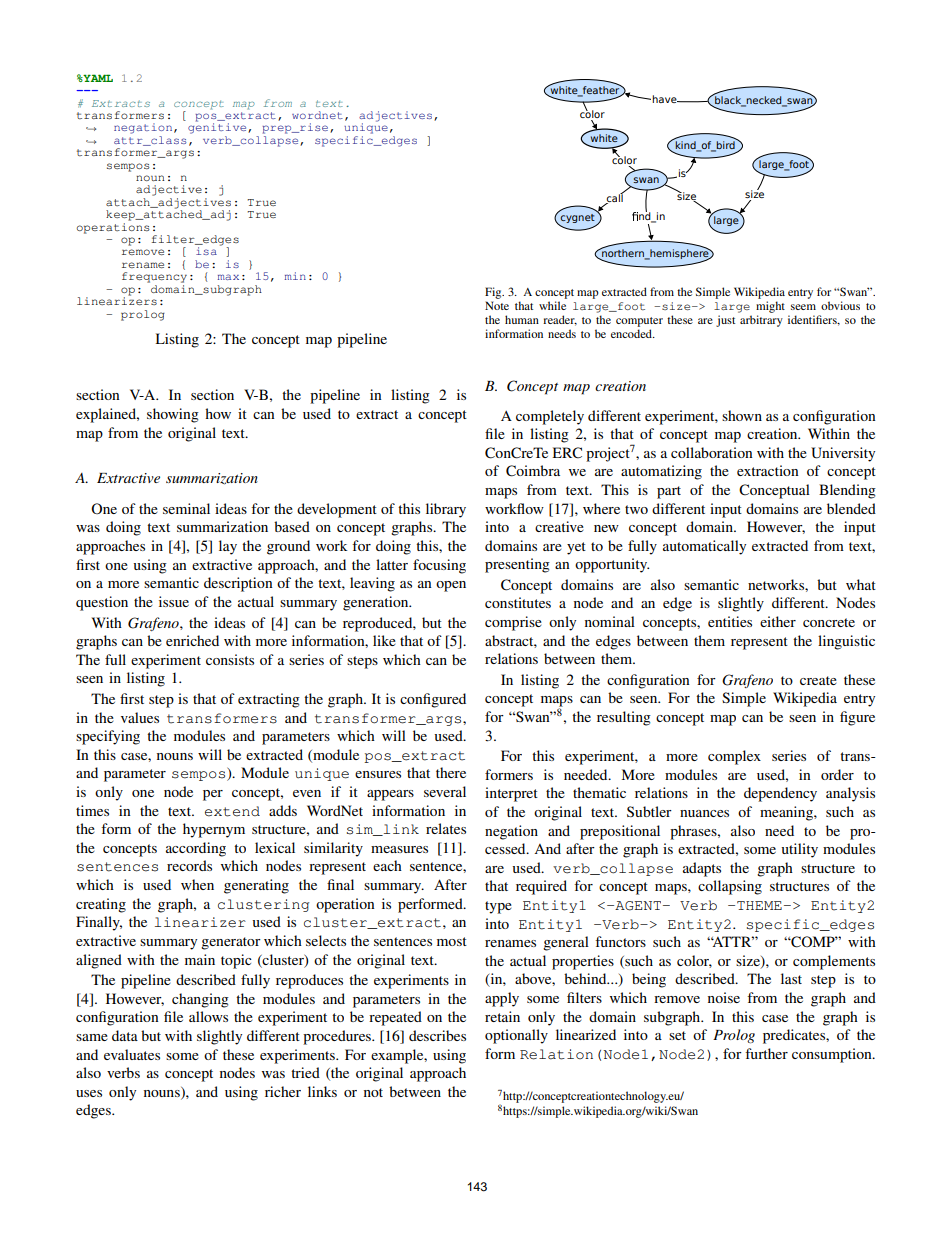  I want to click on Coimbra, so click(533, 471).
